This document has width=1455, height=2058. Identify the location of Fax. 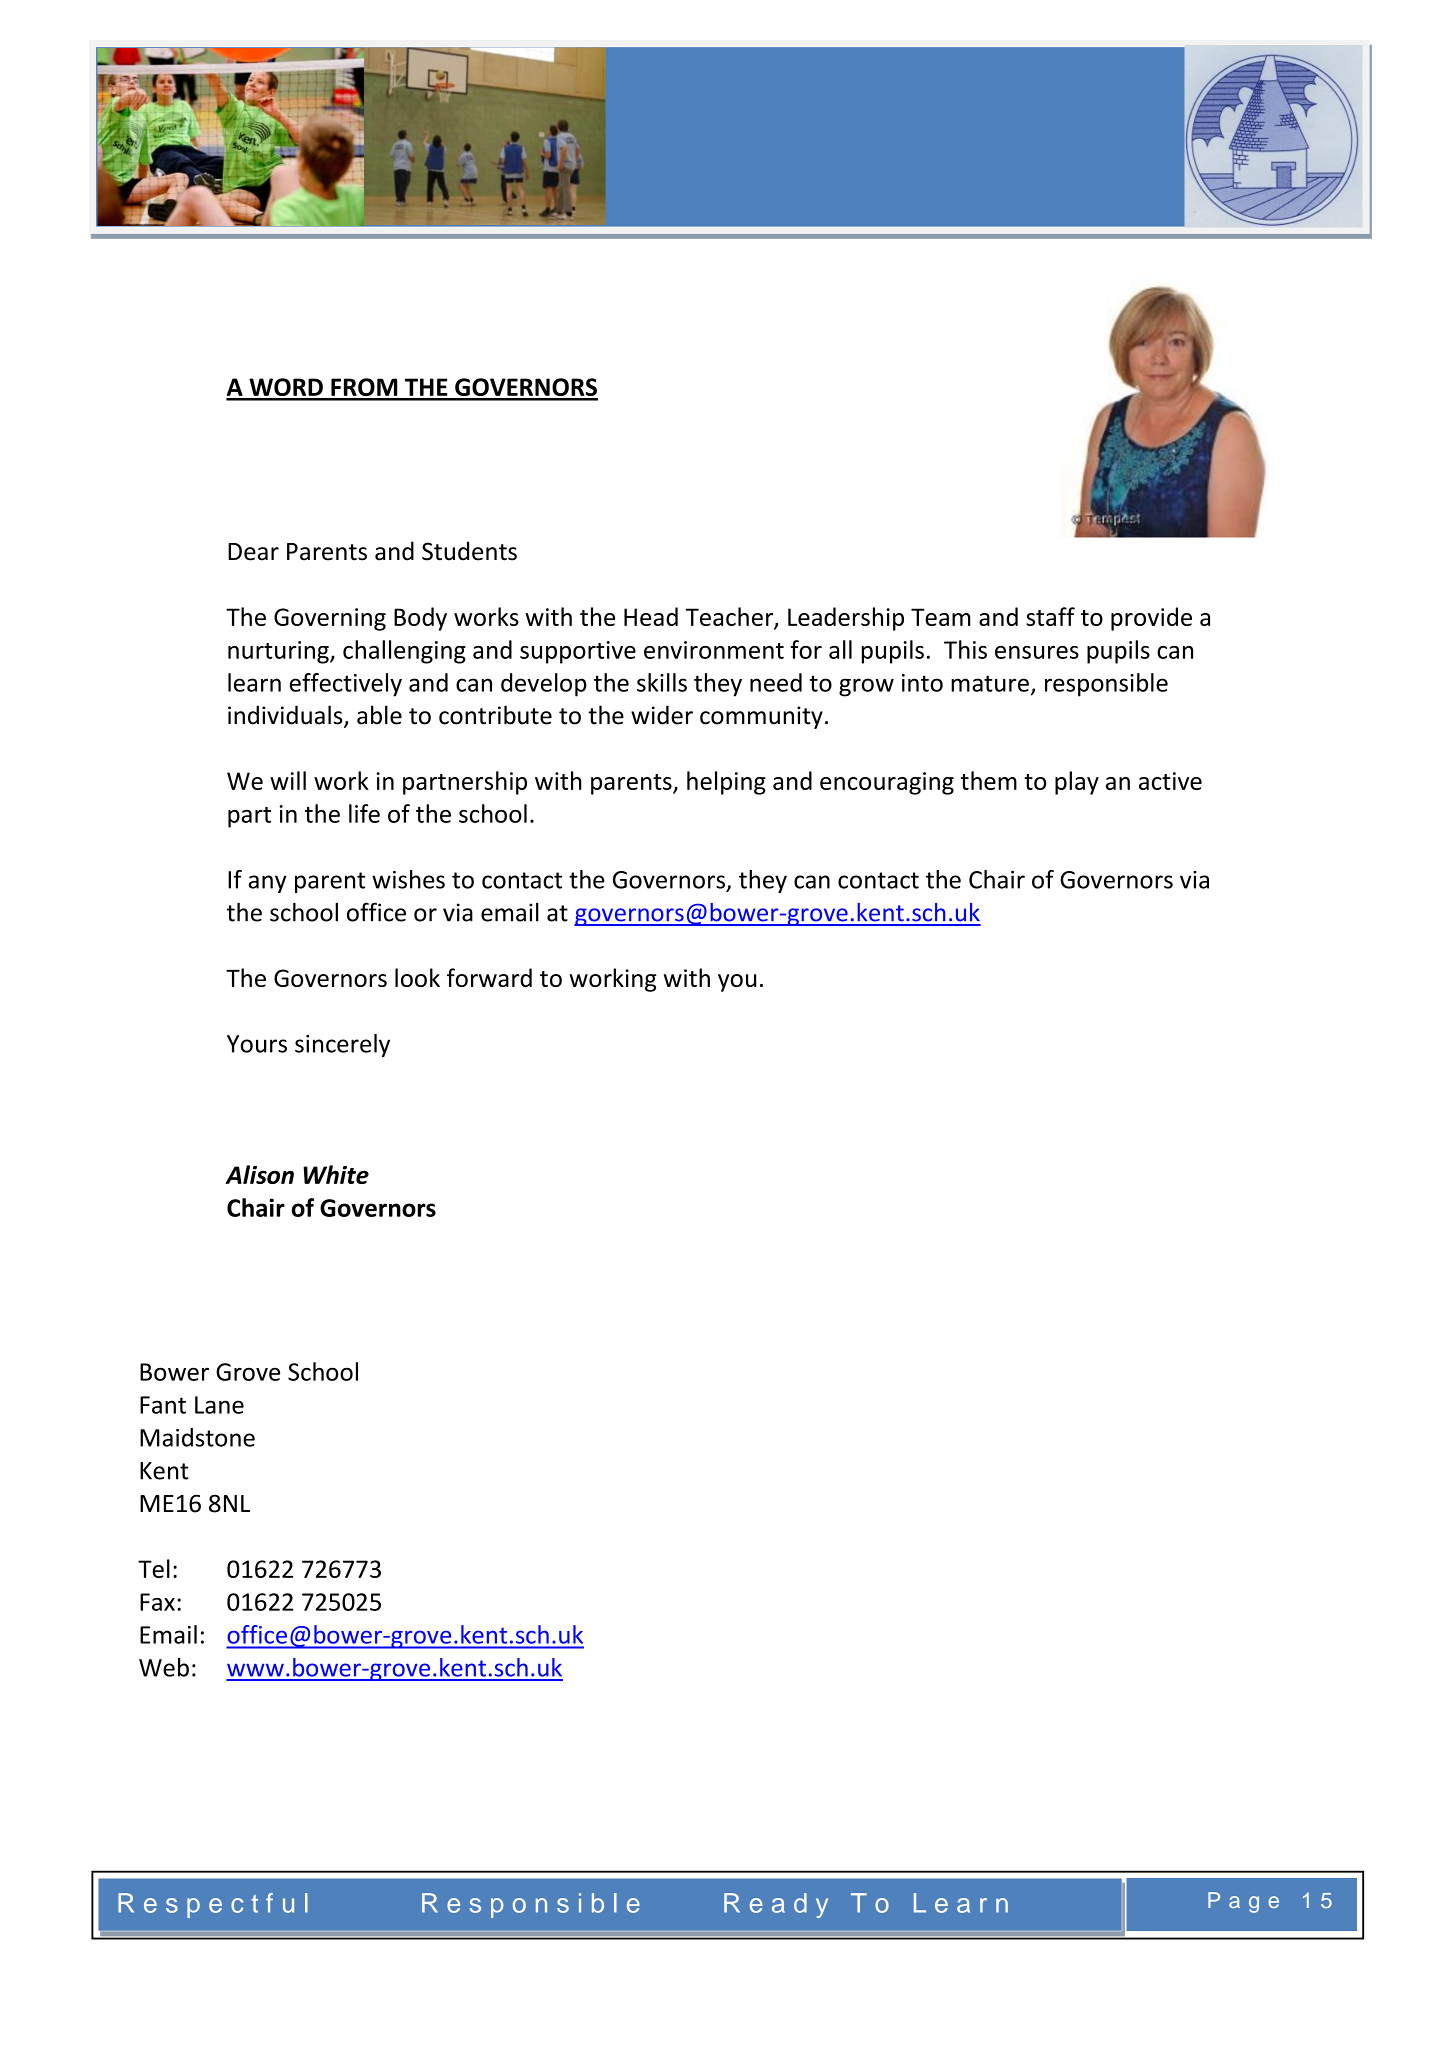
(157, 1602).
